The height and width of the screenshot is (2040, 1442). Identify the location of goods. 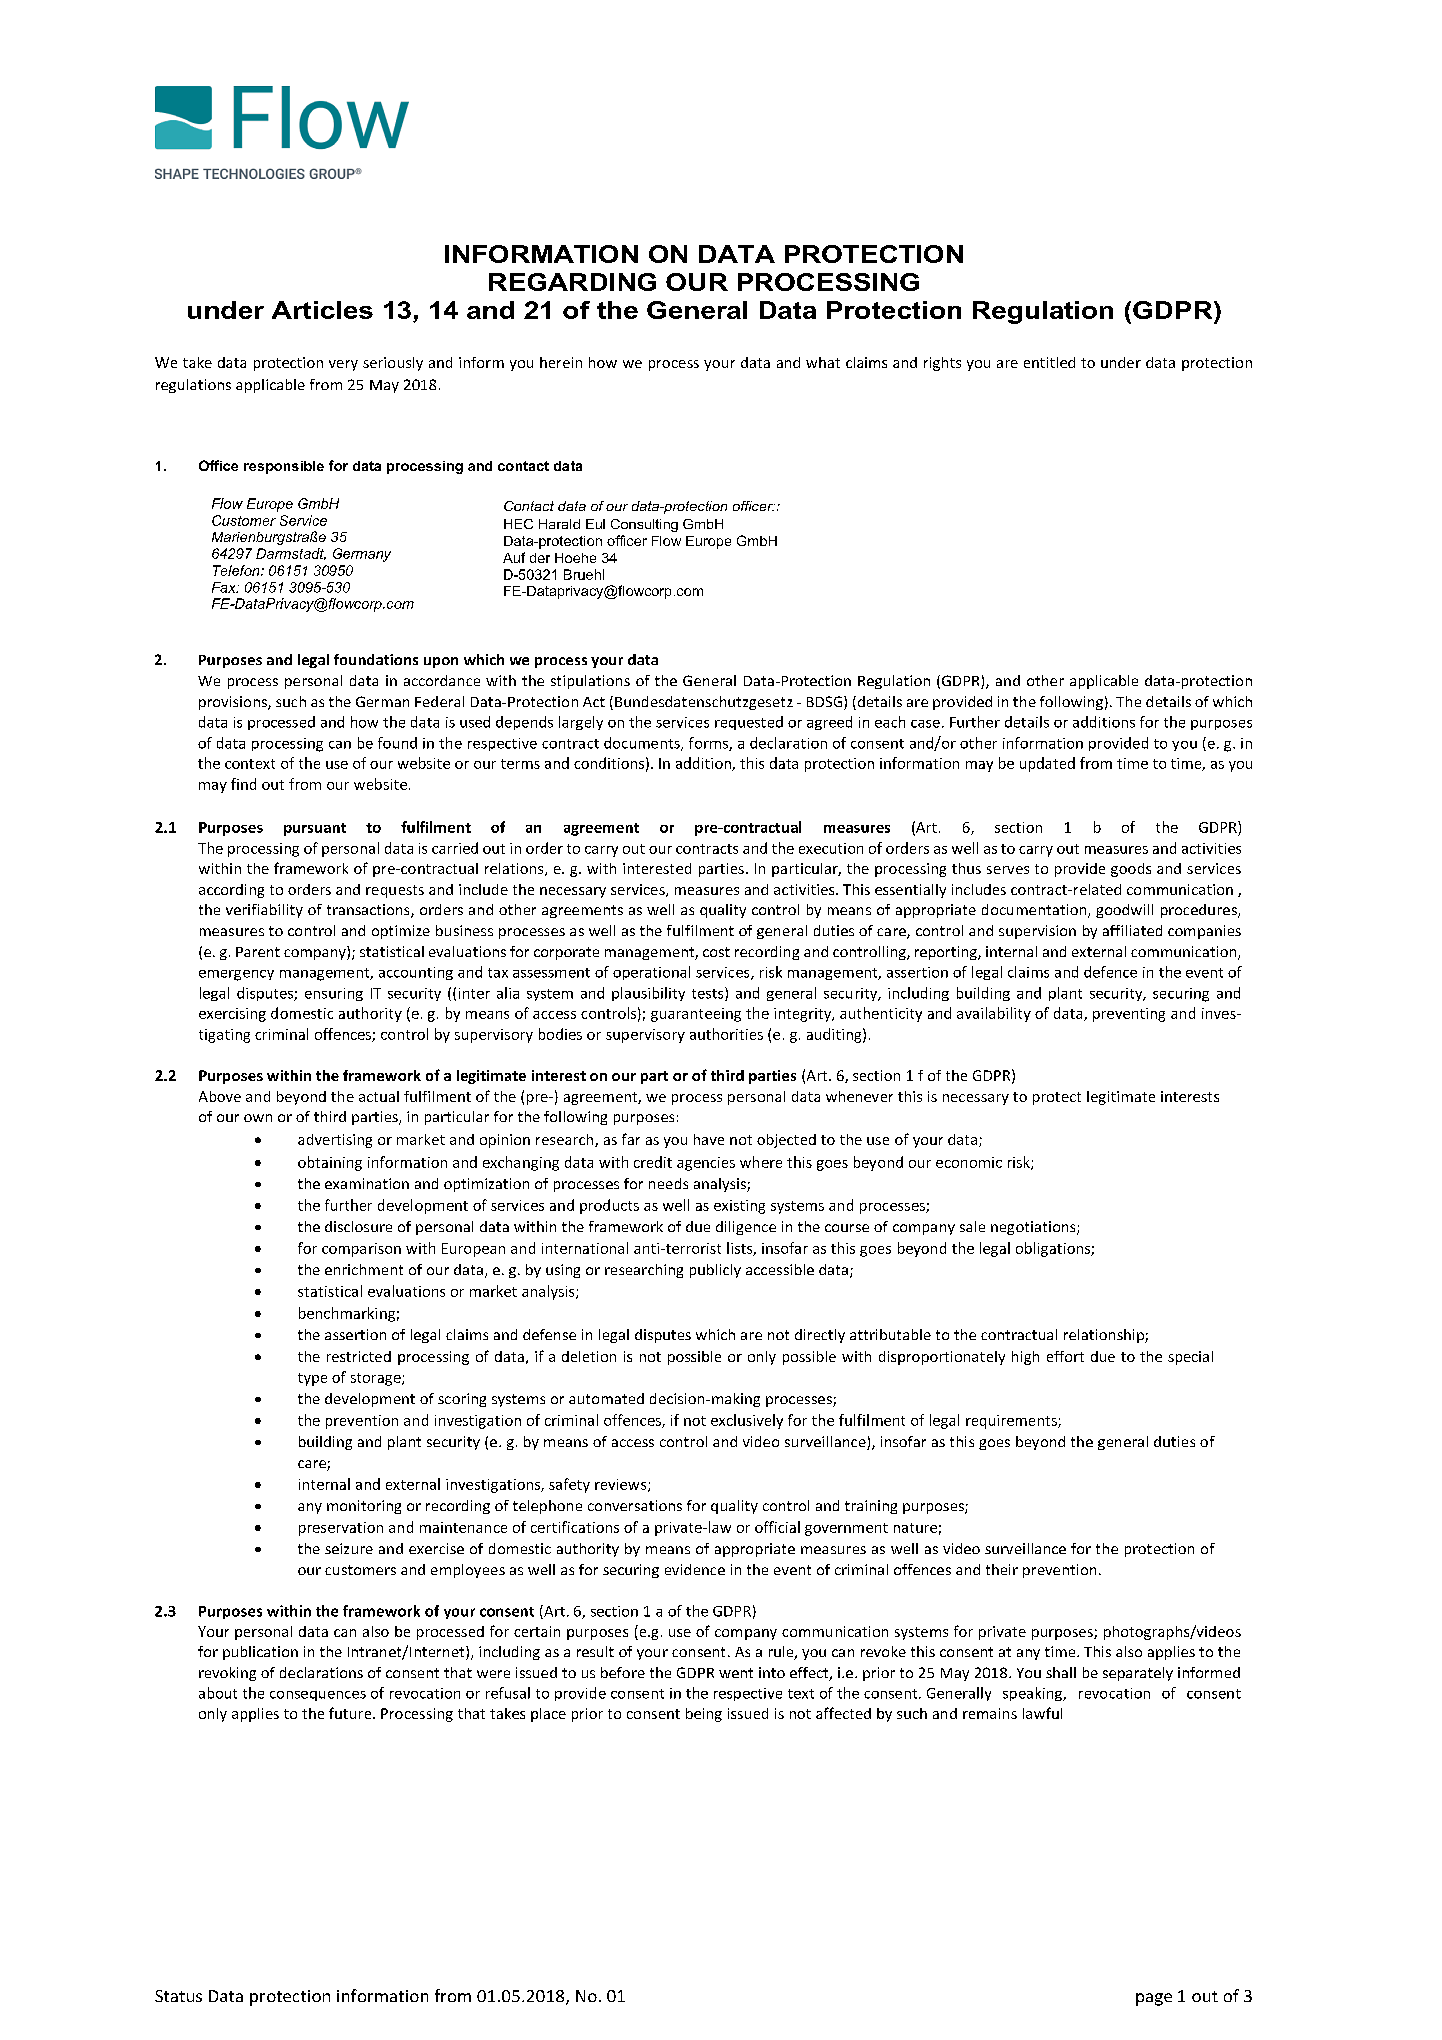
(1131, 870).
